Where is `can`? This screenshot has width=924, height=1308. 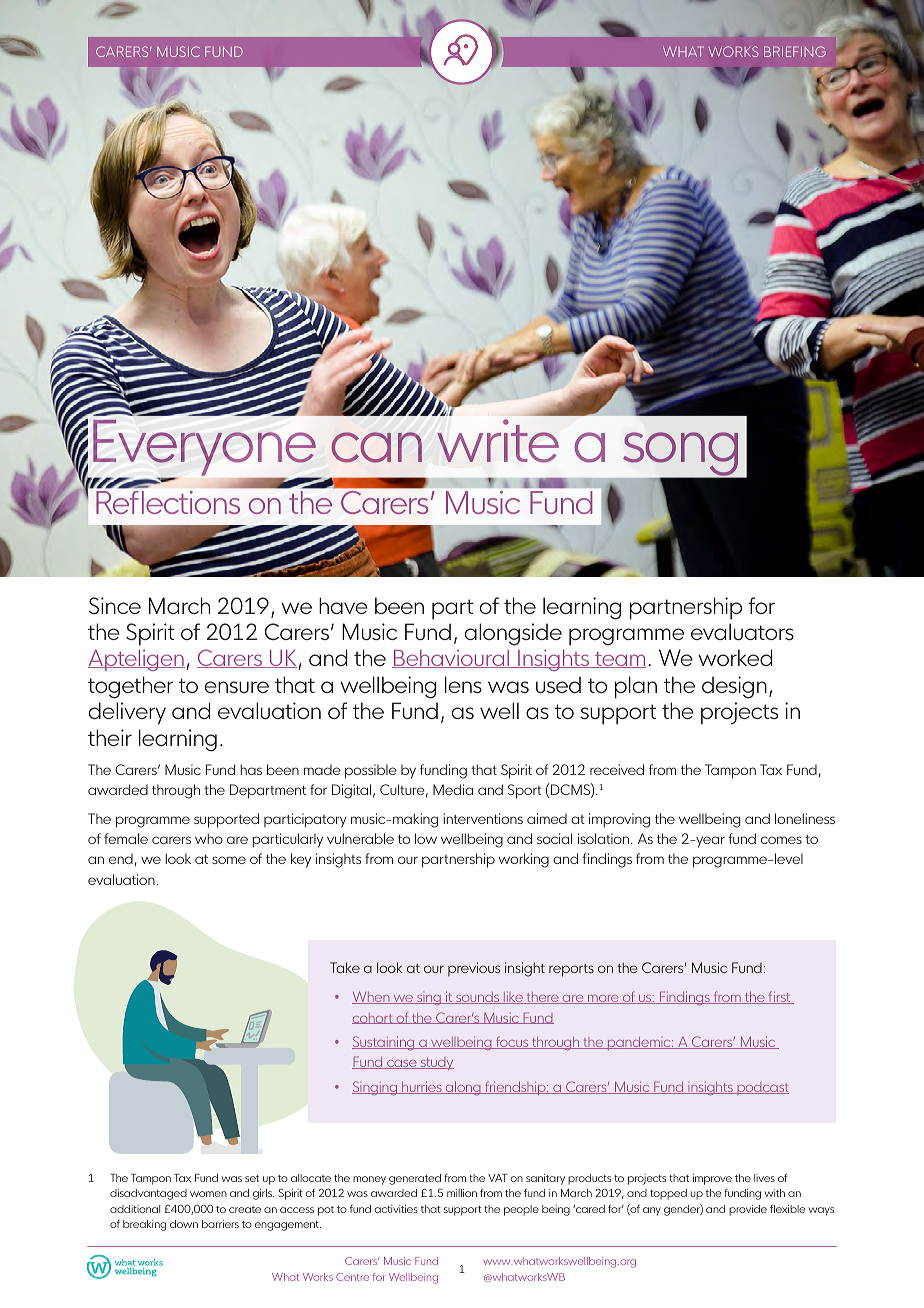
can is located at coordinates (377, 447).
